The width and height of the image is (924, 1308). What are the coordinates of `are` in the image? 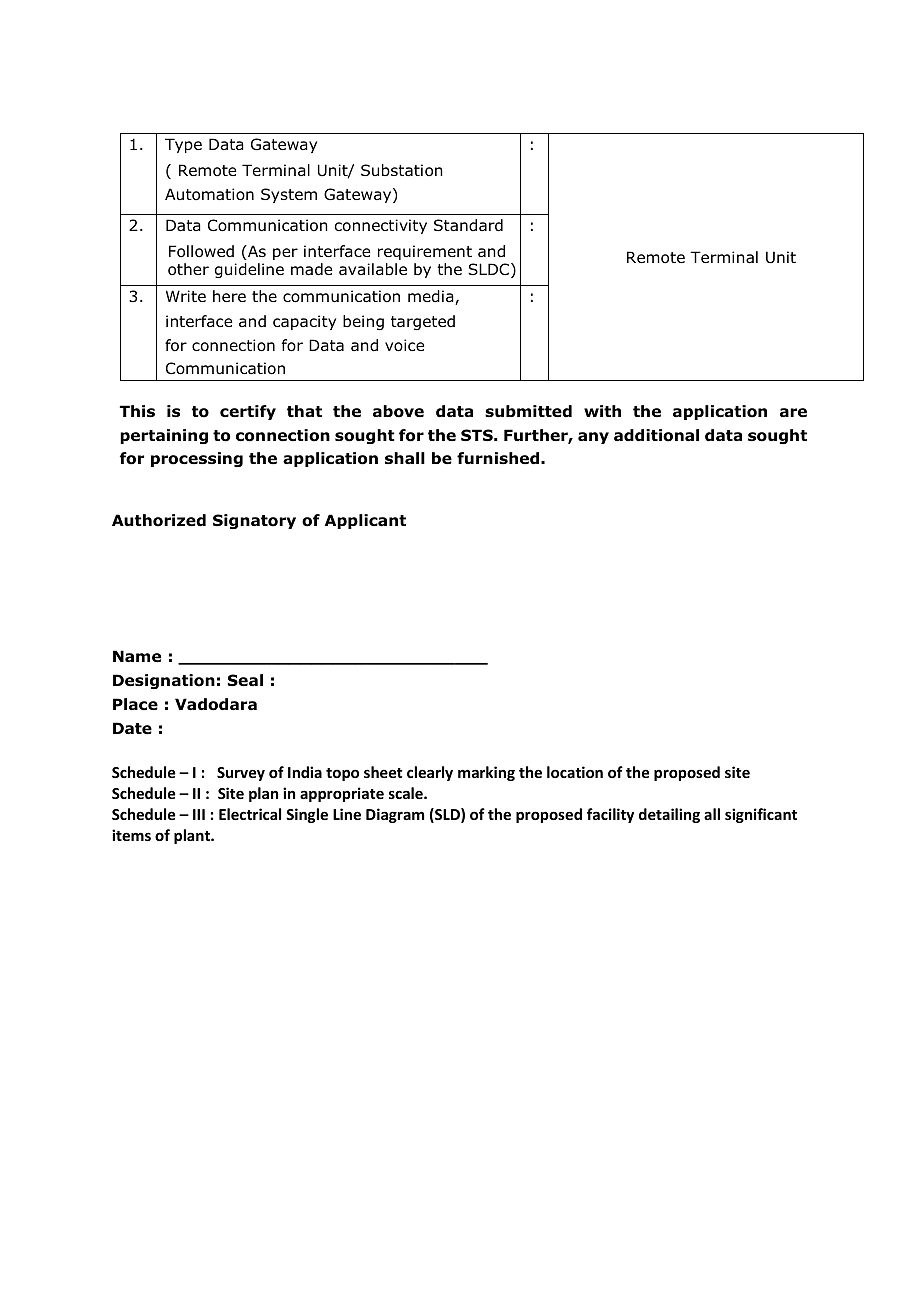 It's located at (793, 412).
